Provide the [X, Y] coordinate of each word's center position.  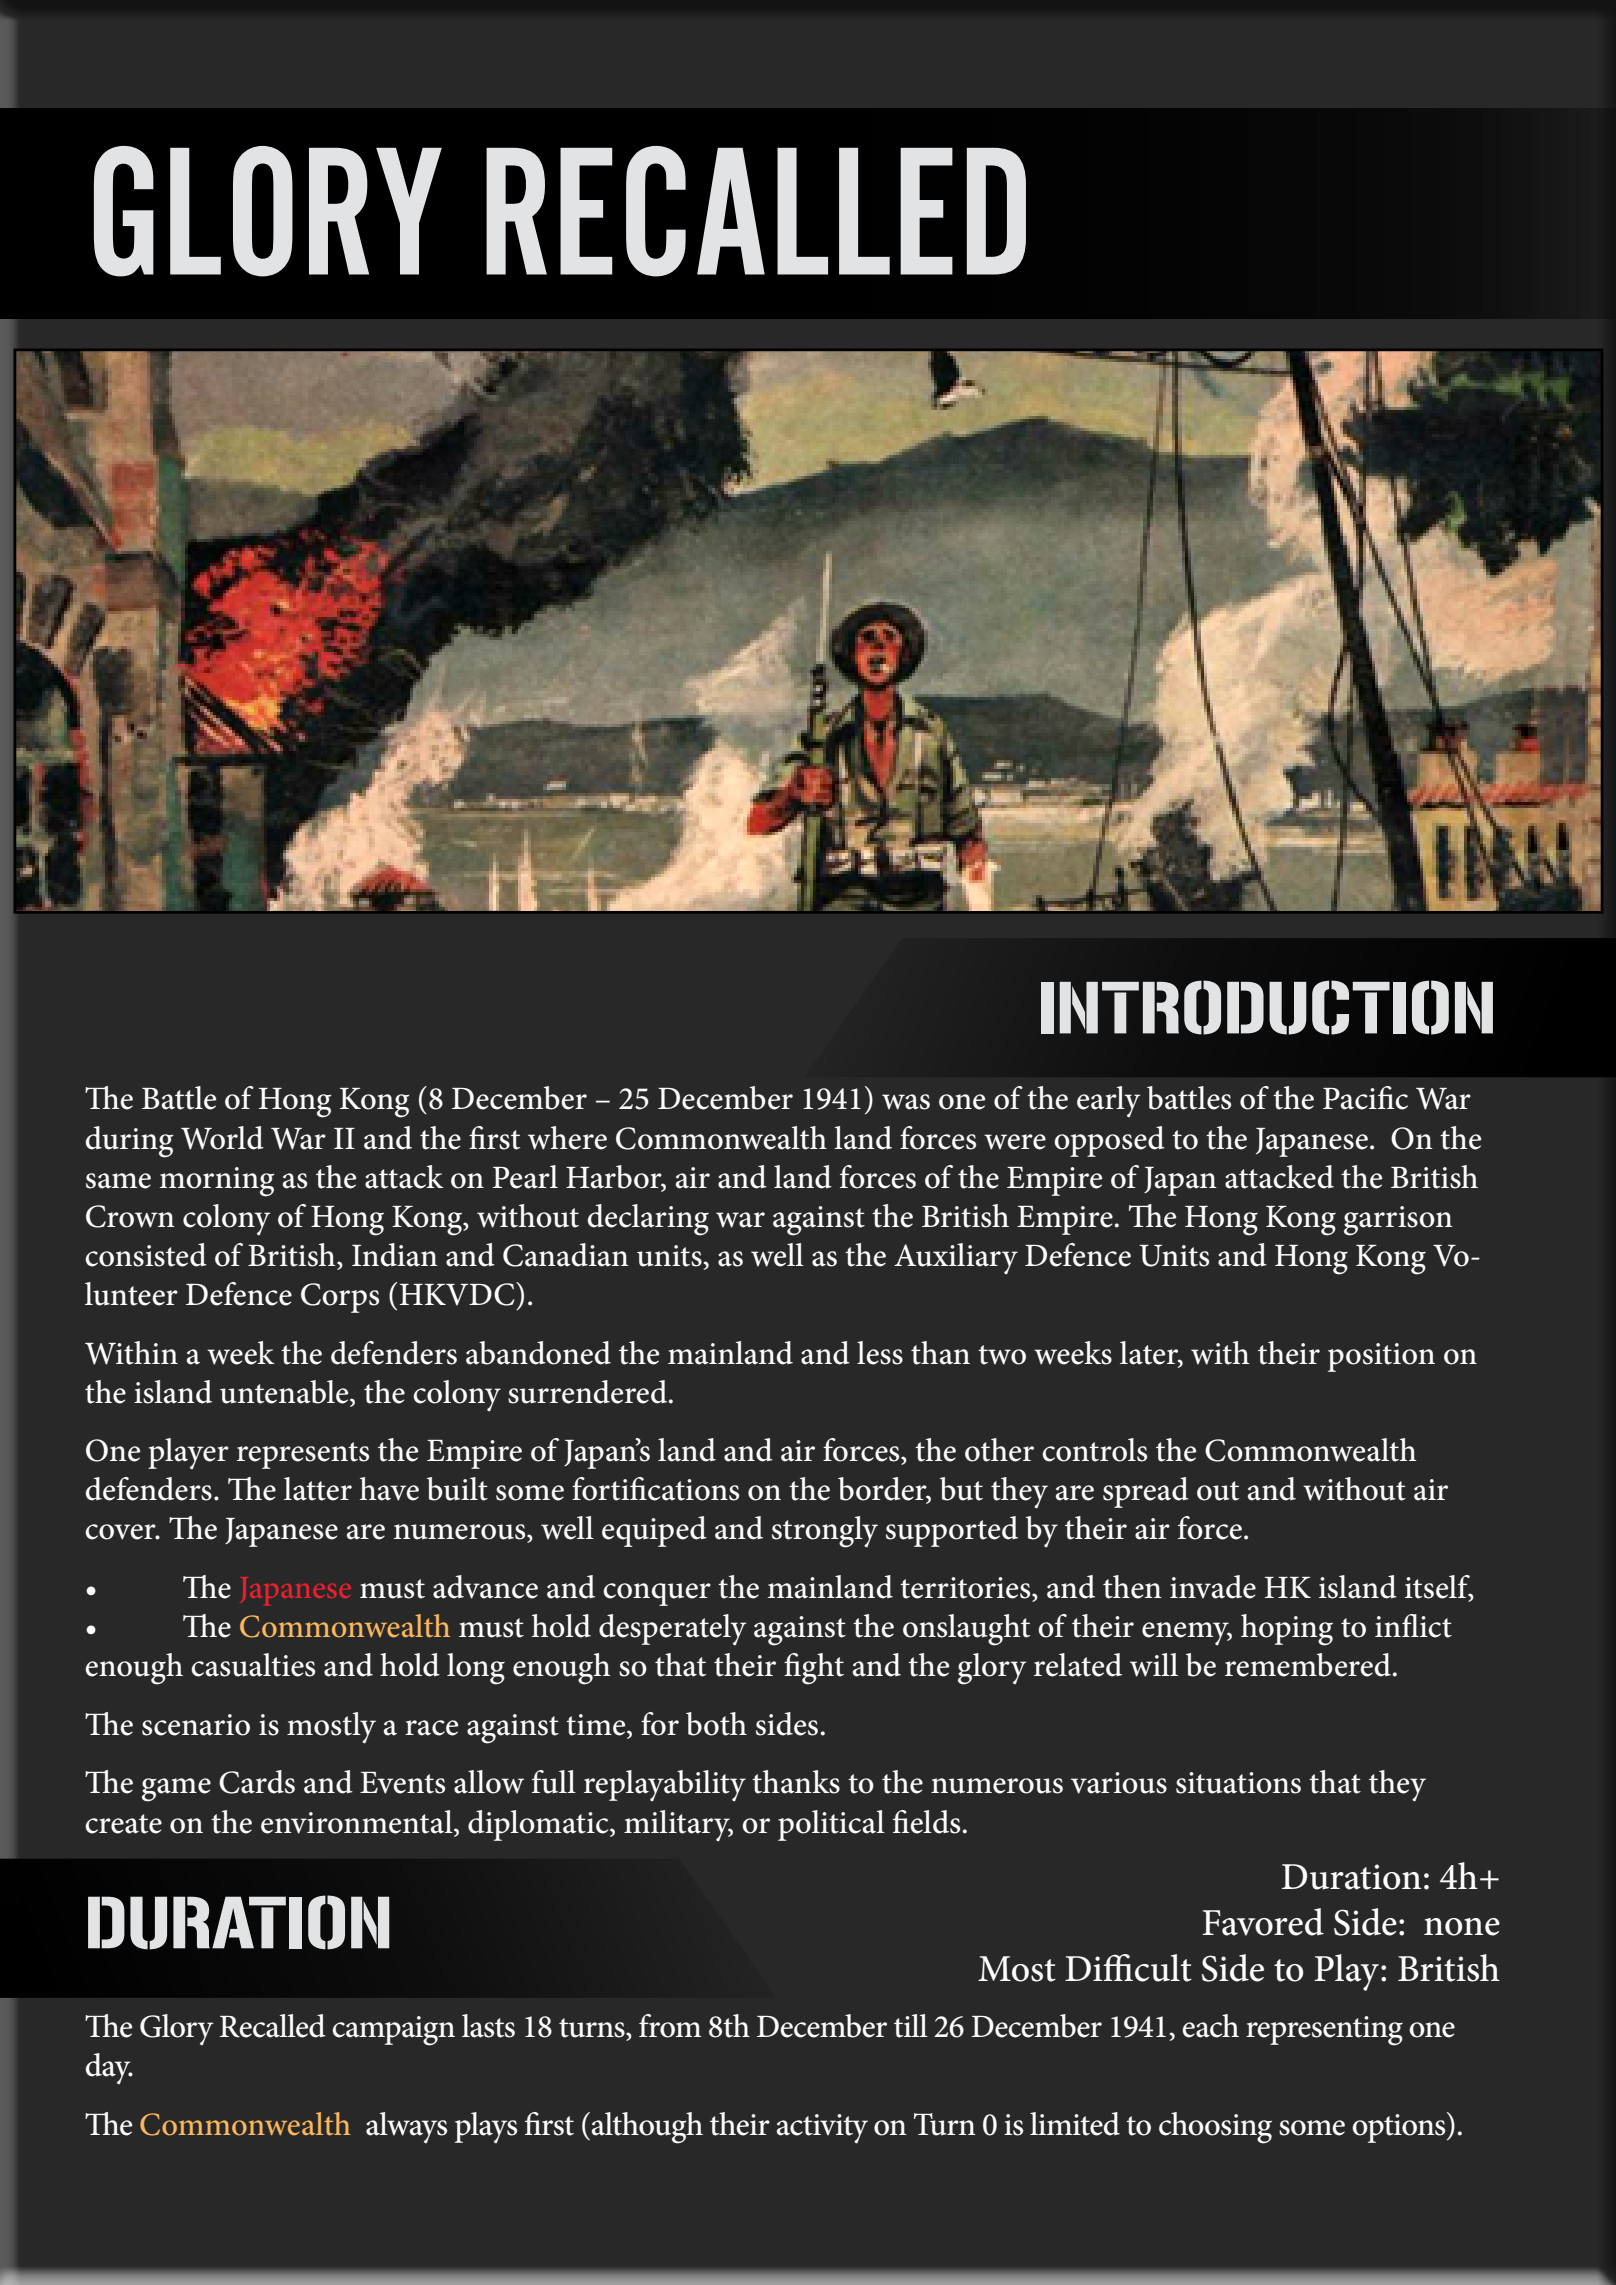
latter [318, 1489]
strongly [825, 1532]
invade [1213, 1587]
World [222, 1138]
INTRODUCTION [1267, 1007]
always [406, 2127]
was [906, 1102]
